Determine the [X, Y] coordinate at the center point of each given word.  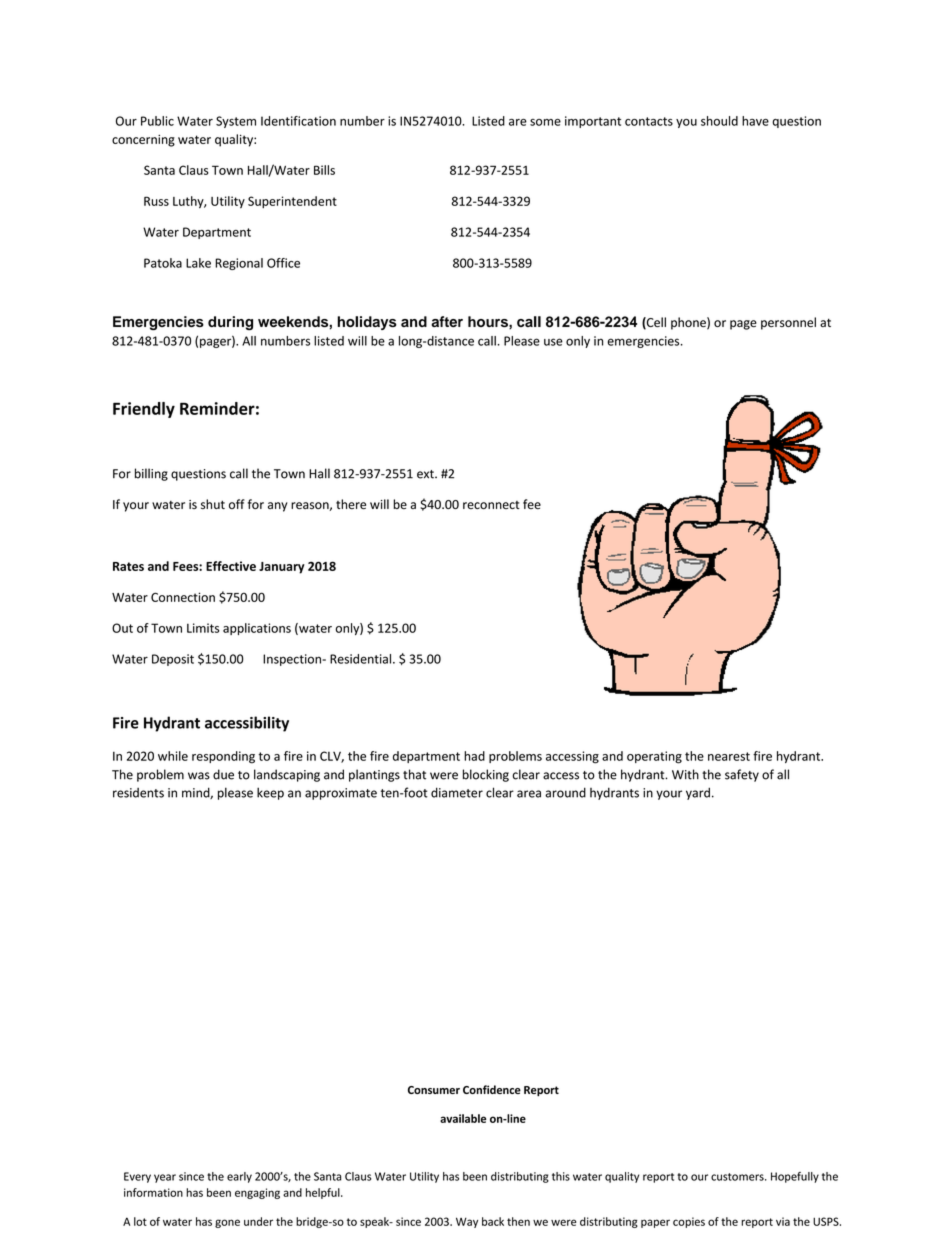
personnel [788, 323]
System [236, 122]
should [719, 121]
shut [213, 504]
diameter [457, 792]
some [545, 122]
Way [467, 1222]
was [199, 776]
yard [698, 793]
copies [689, 1222]
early [239, 1177]
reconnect [491, 505]
